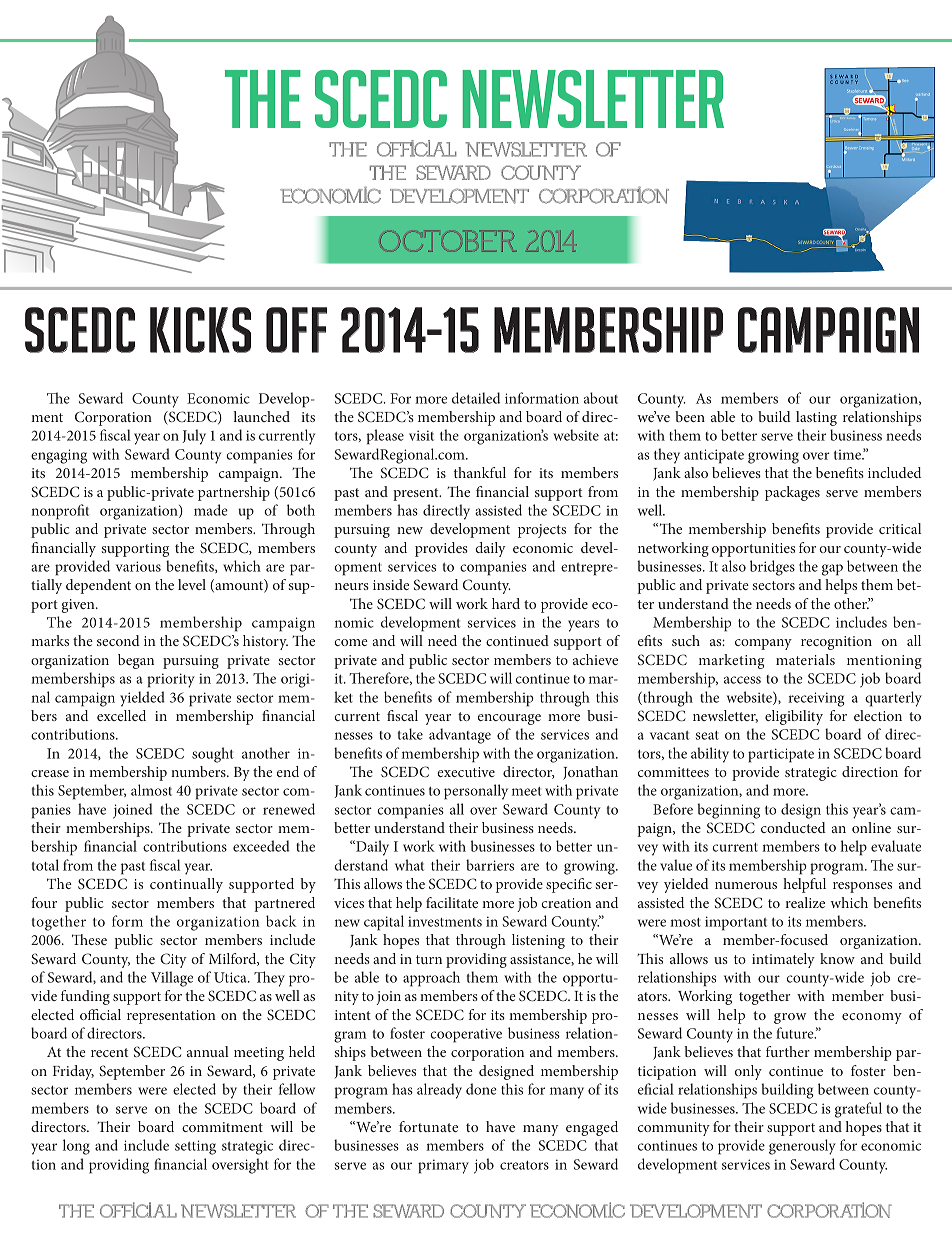 This page has width=952, height=1233. I want to click on bridges, so click(772, 568).
